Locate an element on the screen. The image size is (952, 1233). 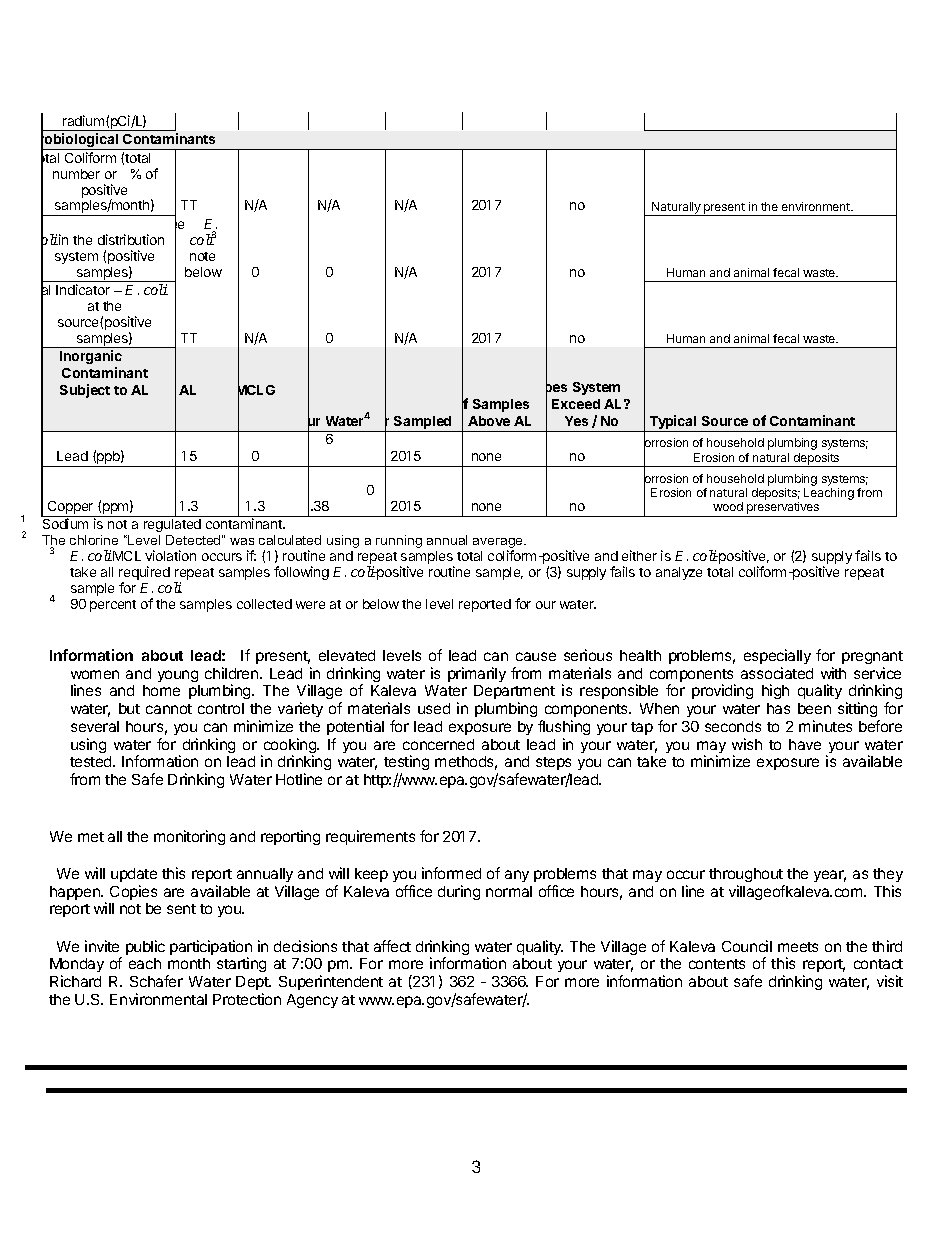
distribution is located at coordinates (131, 239).
